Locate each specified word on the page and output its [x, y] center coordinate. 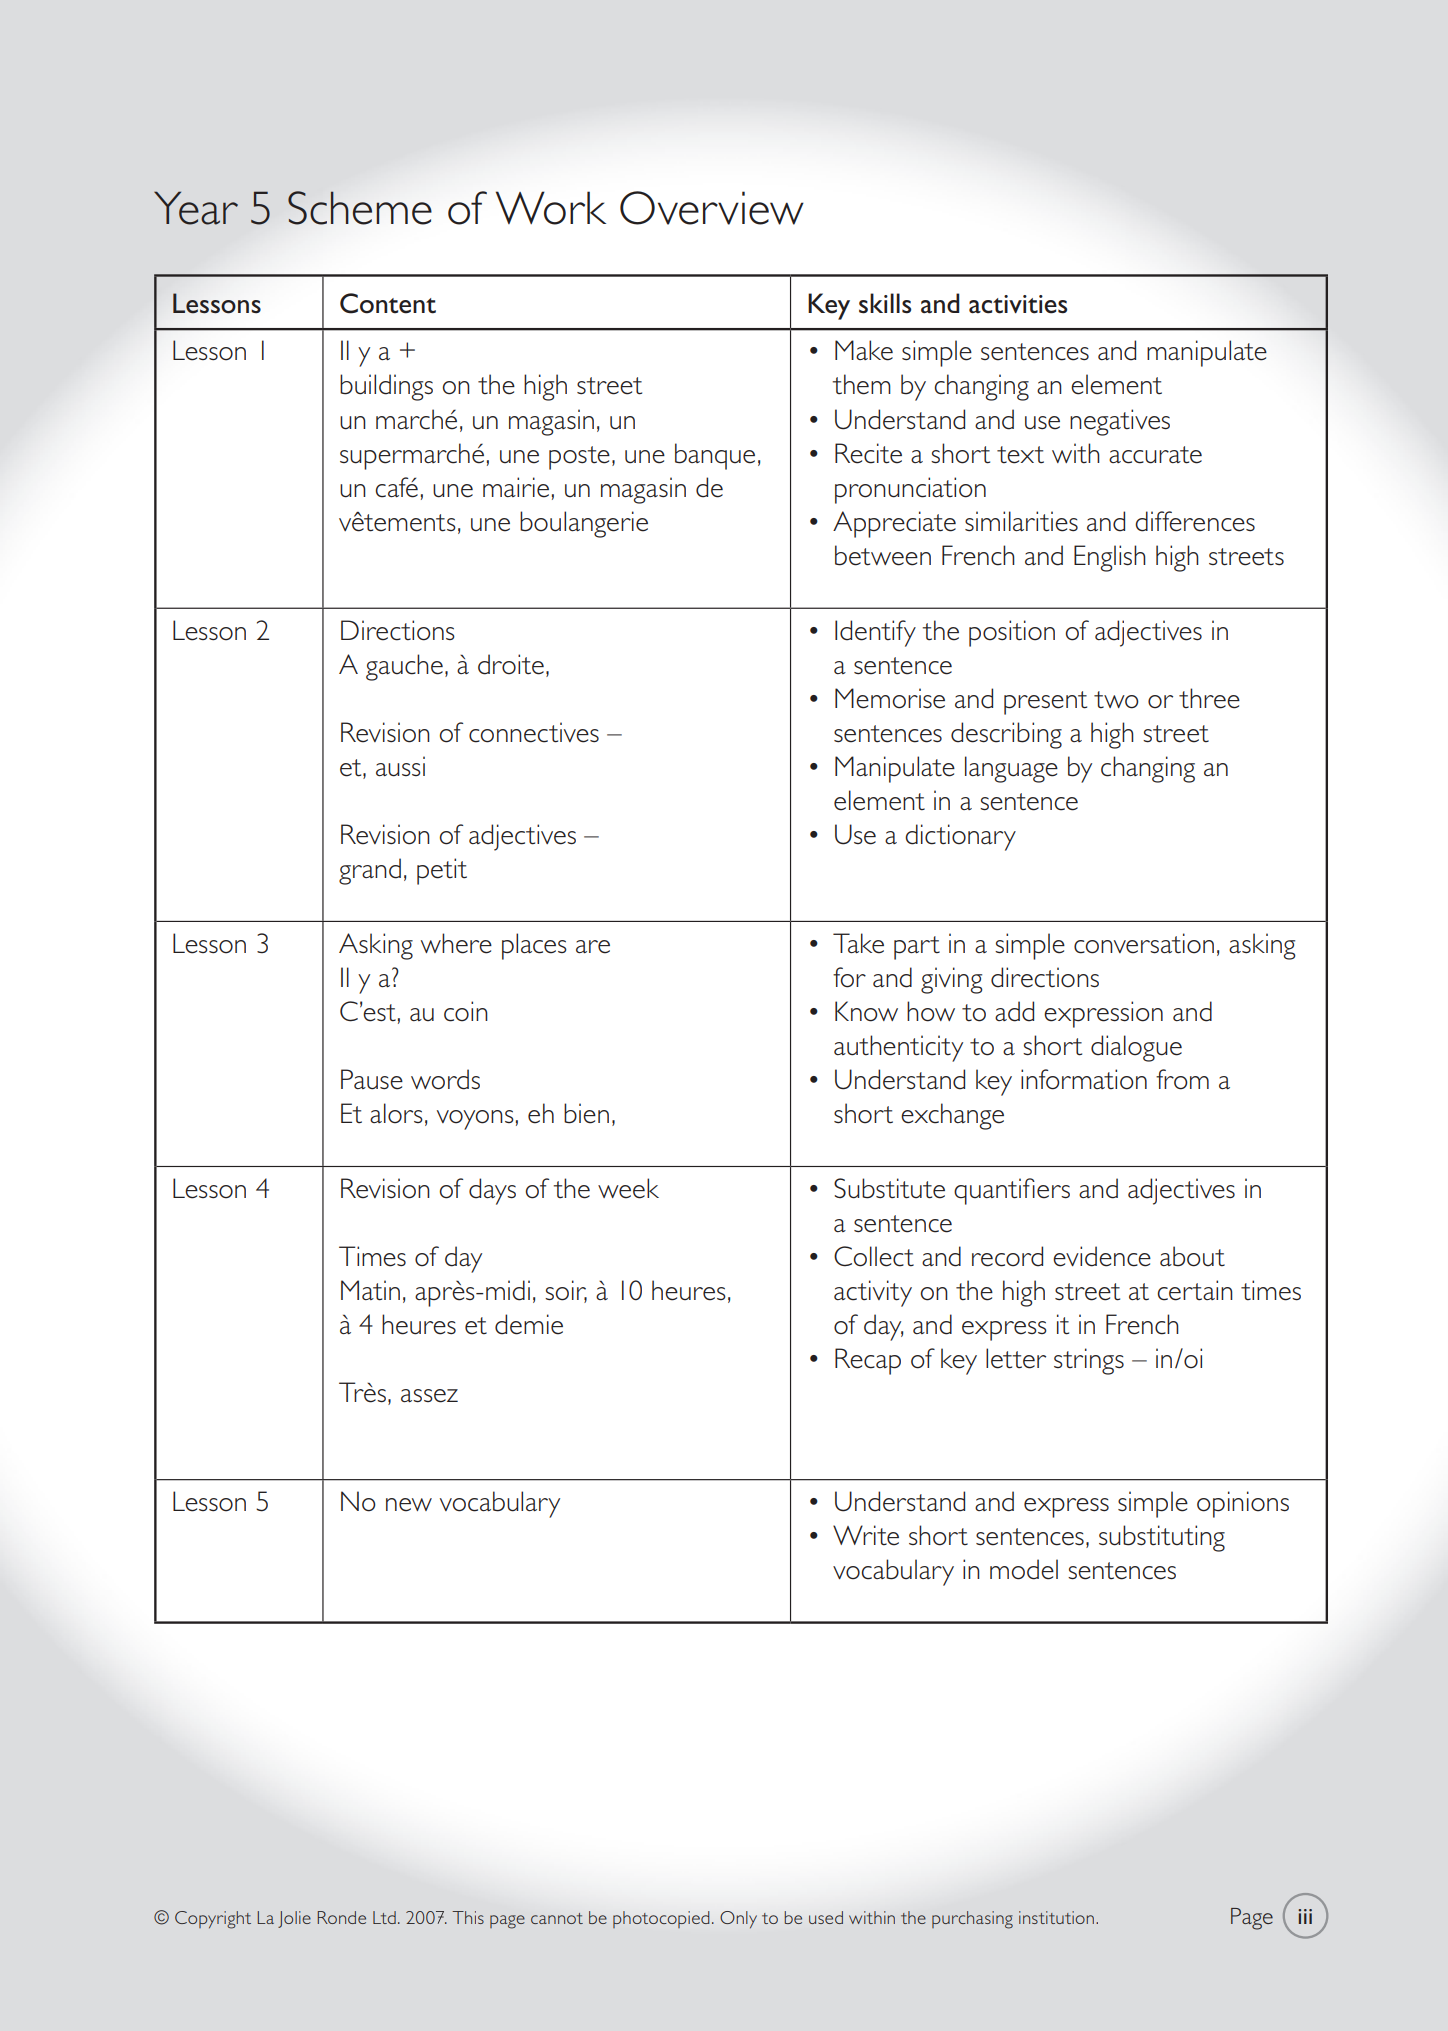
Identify [875, 633]
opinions [1243, 1504]
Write [866, 1535]
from [1182, 1079]
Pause [372, 1079]
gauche [404, 667]
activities [1018, 304]
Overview [712, 208]
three [1209, 698]
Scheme [360, 208]
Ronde [341, 1917]
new [409, 1505]
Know [866, 1011]
